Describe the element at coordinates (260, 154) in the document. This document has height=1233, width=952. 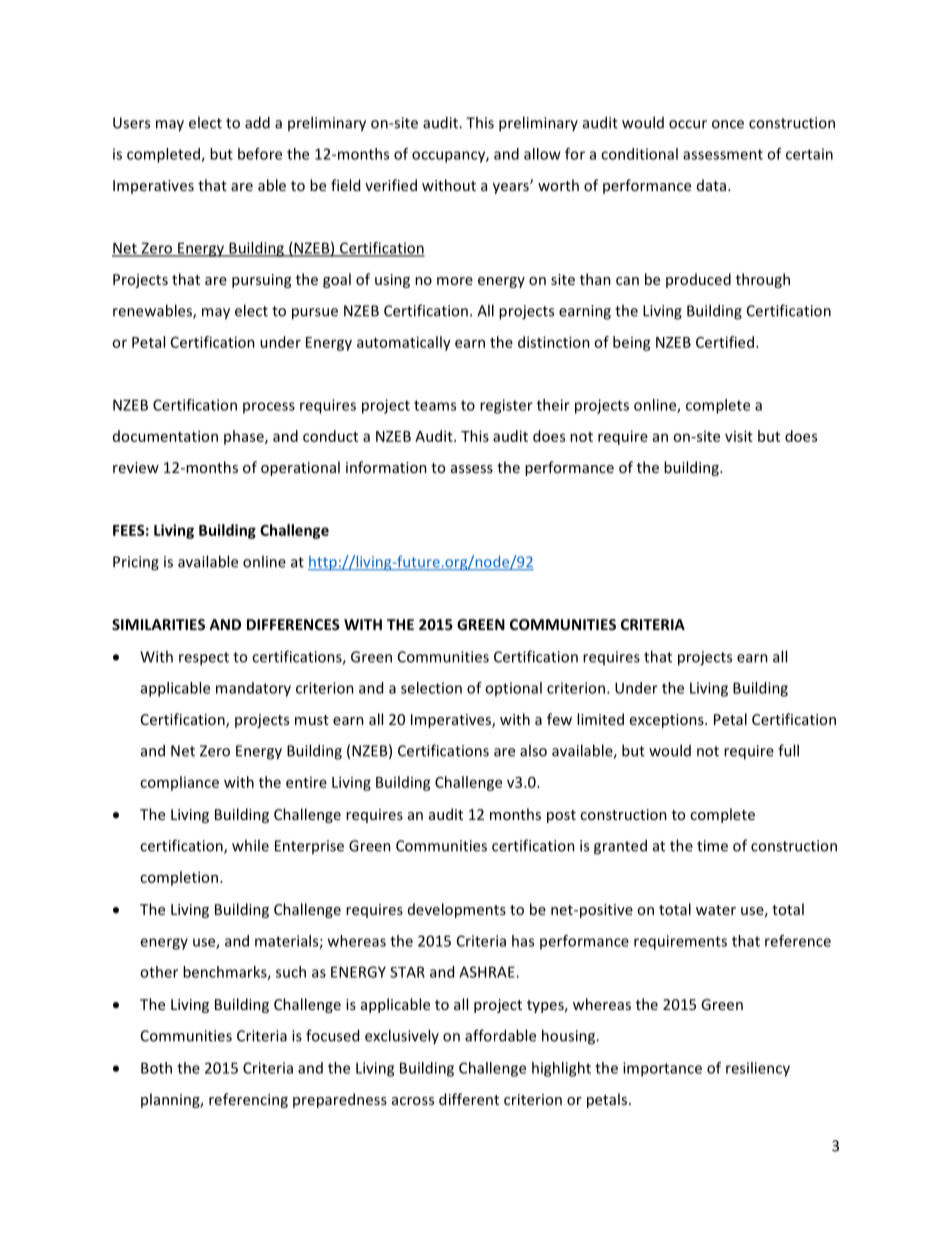
I see `before` at that location.
